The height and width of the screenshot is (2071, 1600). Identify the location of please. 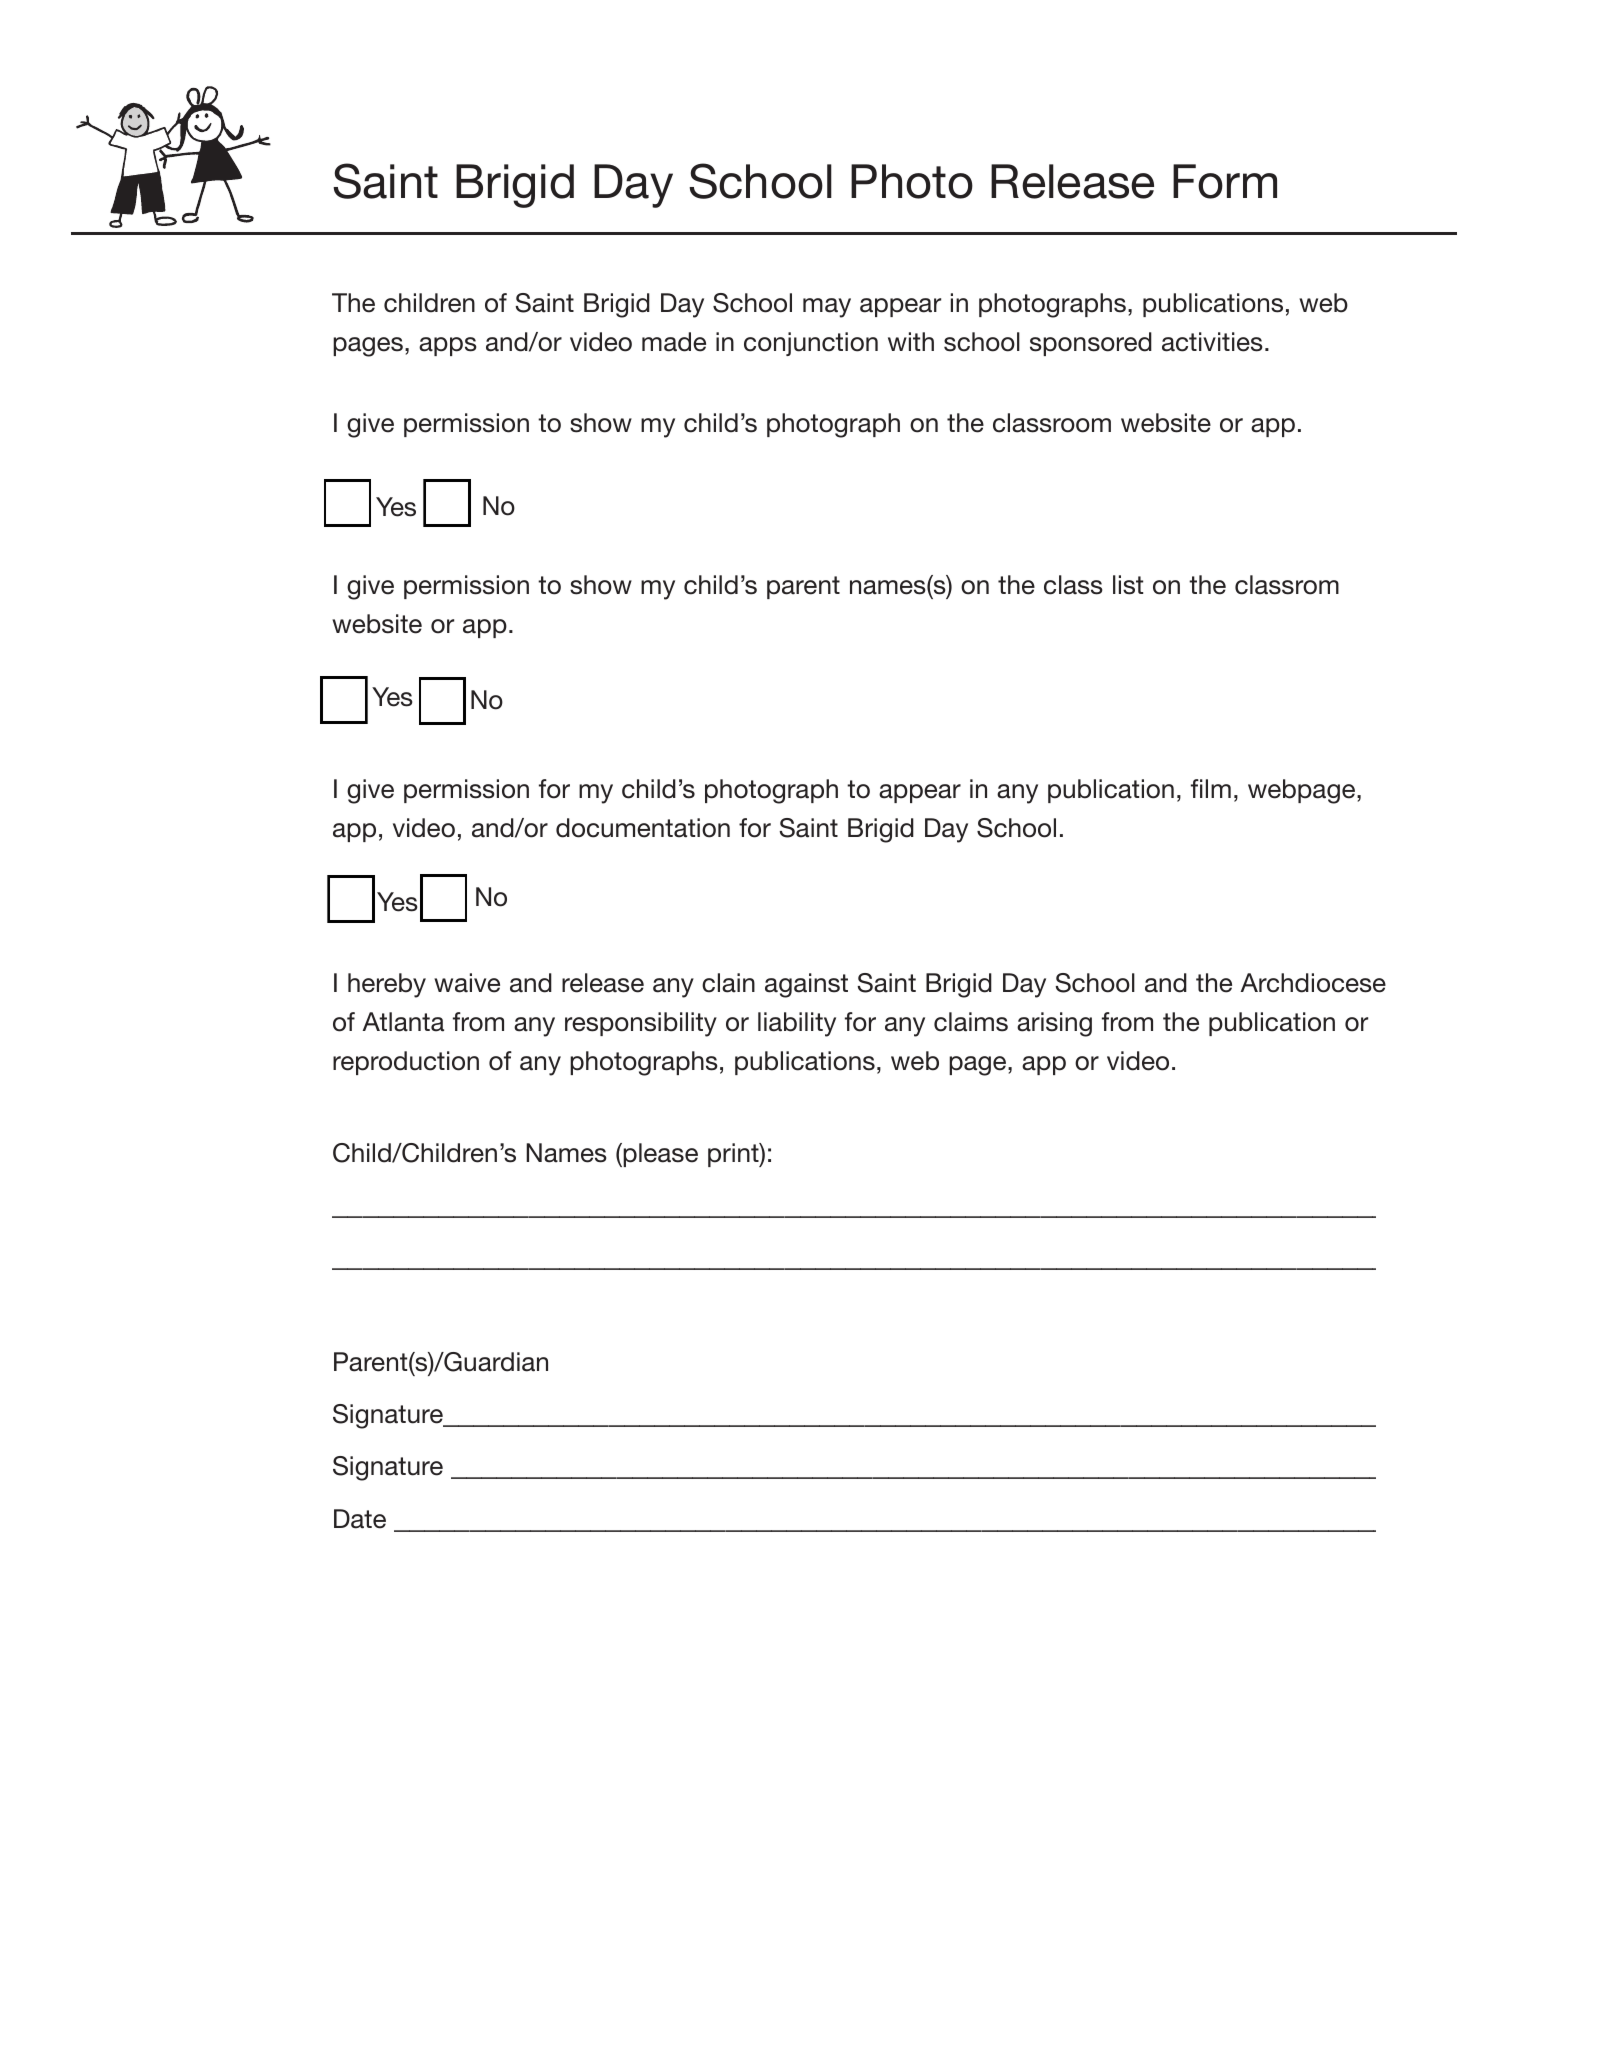
(659, 1155).
